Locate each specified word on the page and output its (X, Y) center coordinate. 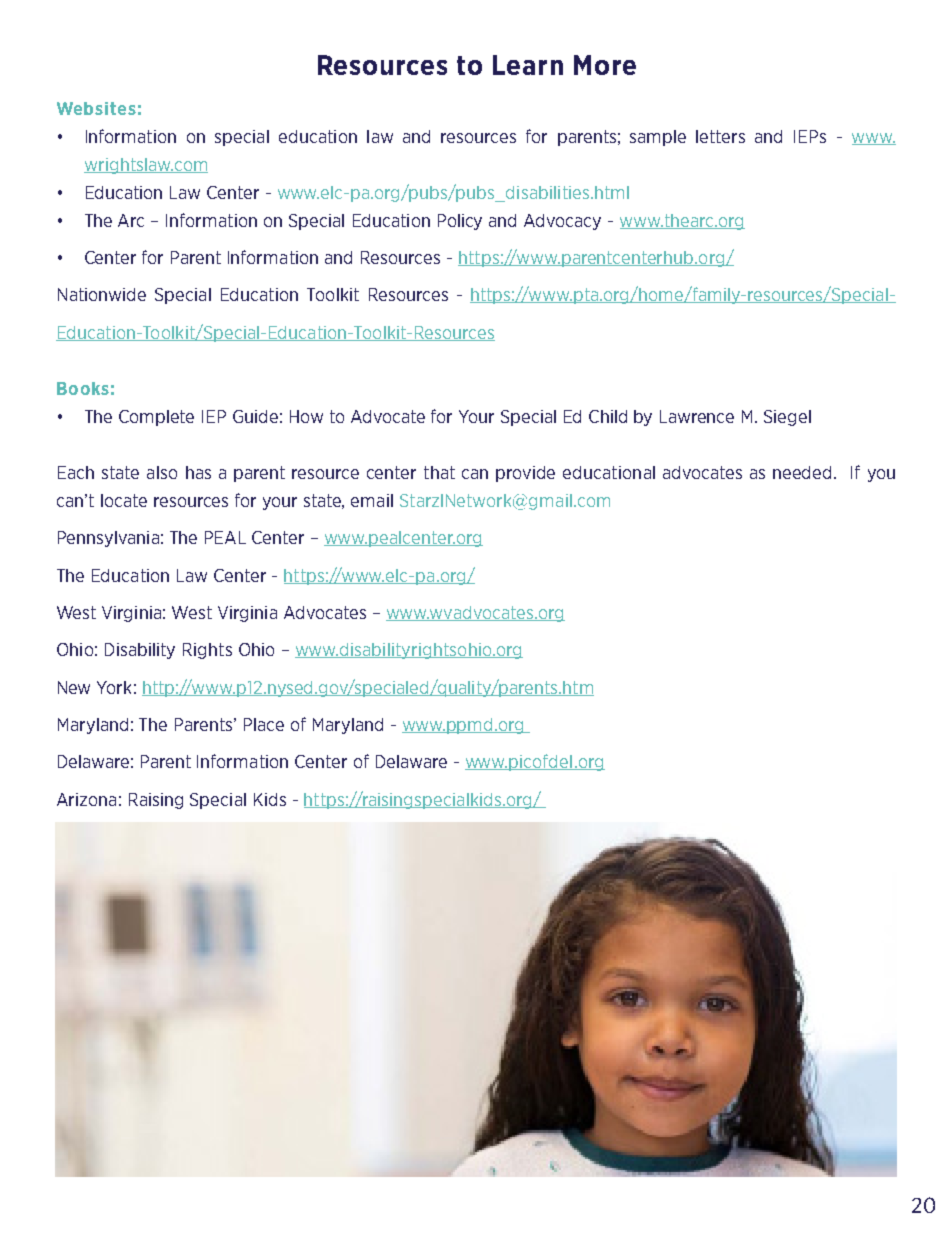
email (372, 500)
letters (720, 136)
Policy (460, 222)
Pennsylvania (108, 539)
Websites (96, 108)
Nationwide (102, 294)
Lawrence (697, 416)
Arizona (86, 799)
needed (802, 472)
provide (525, 474)
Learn (528, 65)
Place (264, 724)
